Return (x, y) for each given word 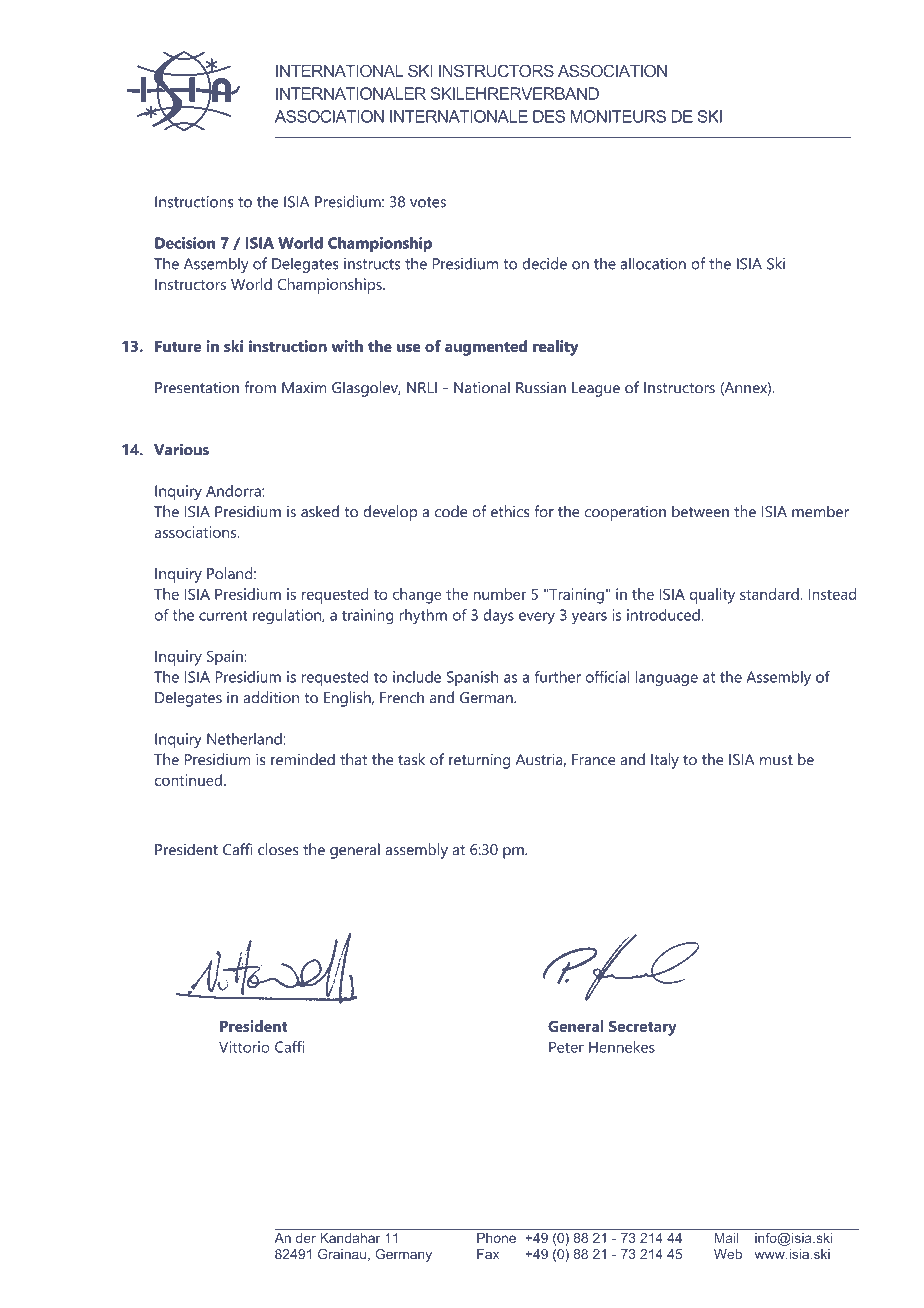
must (776, 760)
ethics (510, 511)
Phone (496, 1238)
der (306, 1238)
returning (479, 761)
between (700, 511)
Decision (185, 243)
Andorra (234, 491)
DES (549, 116)
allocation (653, 263)
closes (278, 849)
